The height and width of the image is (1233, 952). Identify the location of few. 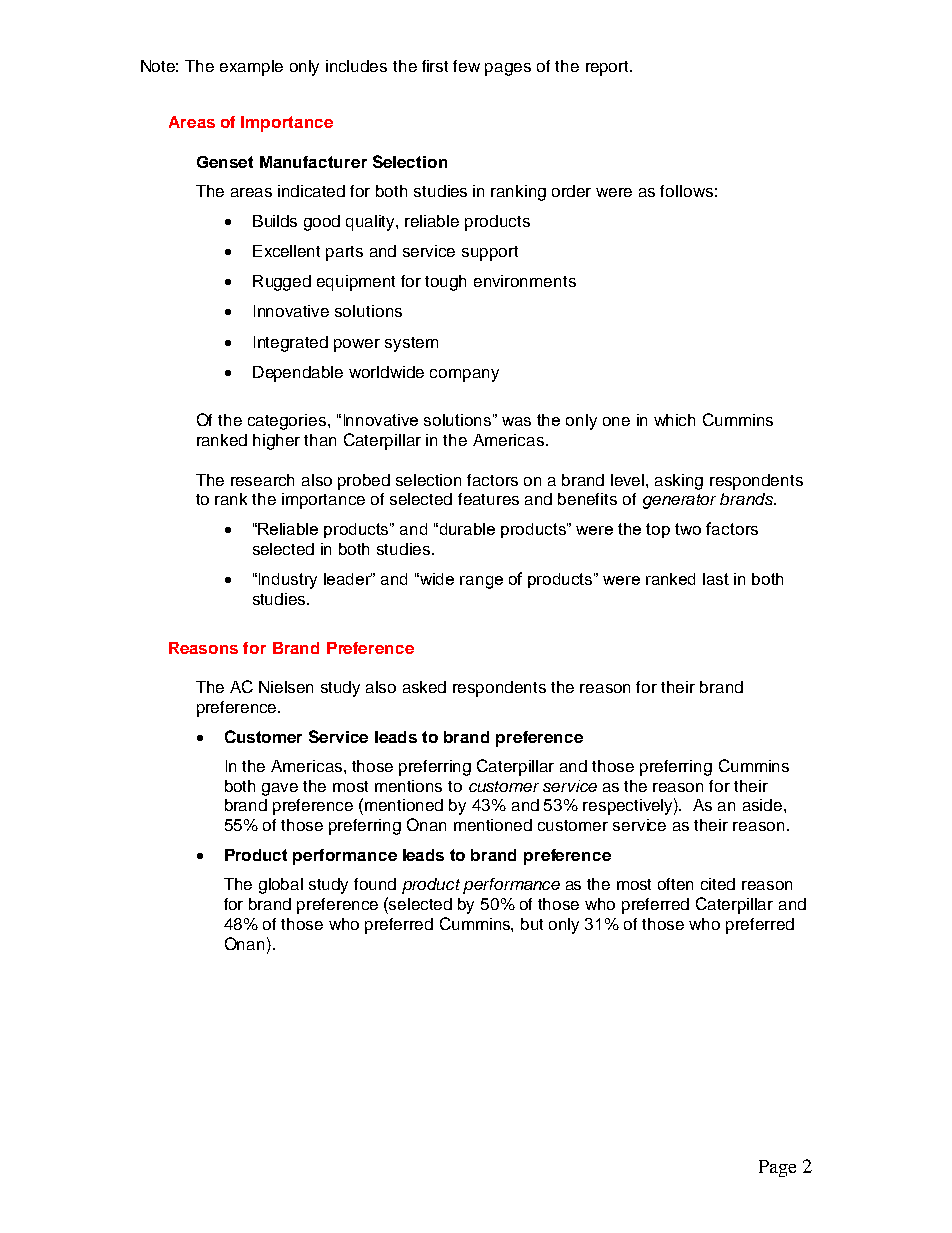
(466, 66).
